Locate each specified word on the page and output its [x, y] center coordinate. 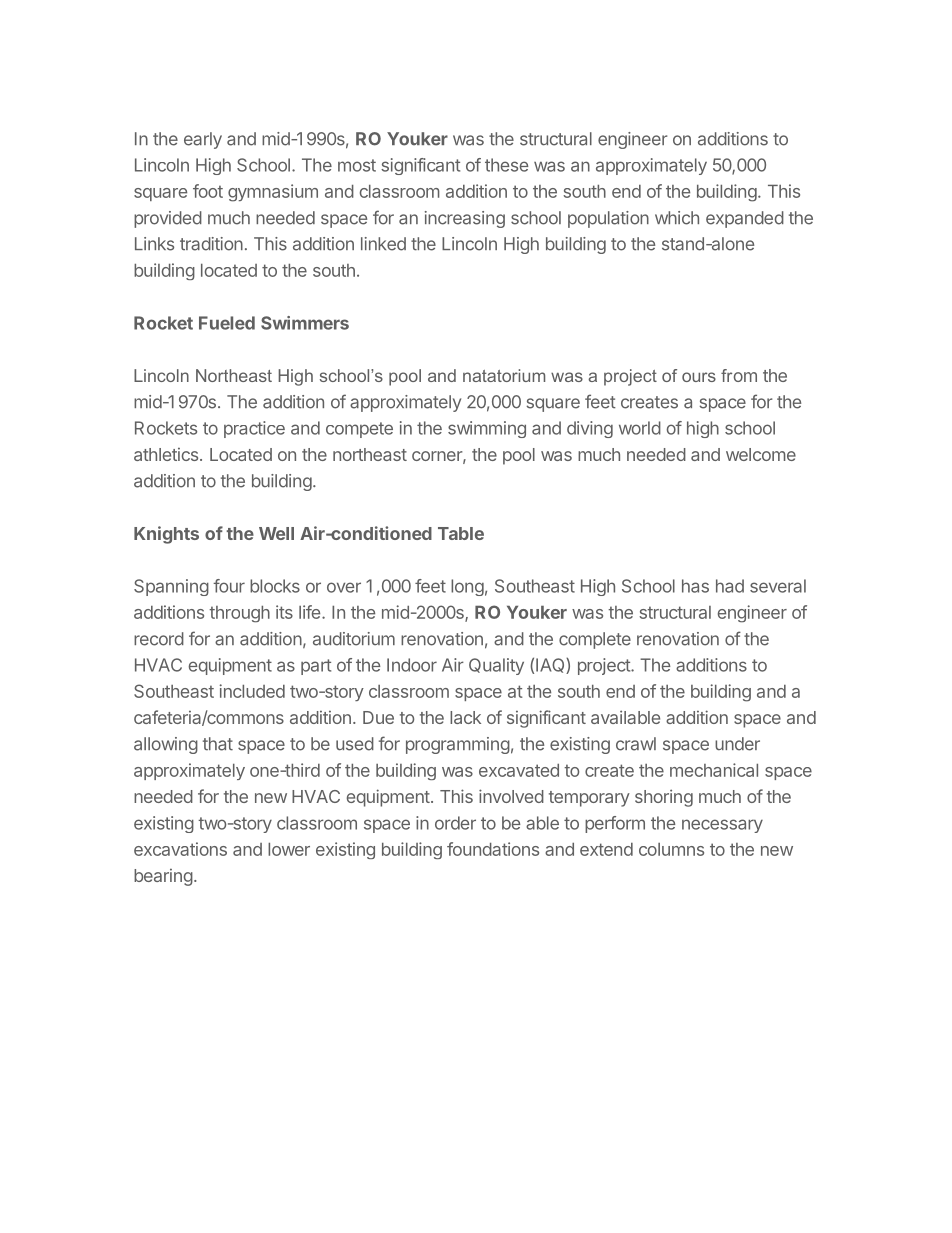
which [677, 218]
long [467, 587]
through [239, 614]
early [203, 140]
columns [671, 849]
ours [699, 377]
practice [254, 429]
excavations [180, 849]
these [507, 165]
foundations [493, 849]
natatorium [504, 375]
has [695, 586]
